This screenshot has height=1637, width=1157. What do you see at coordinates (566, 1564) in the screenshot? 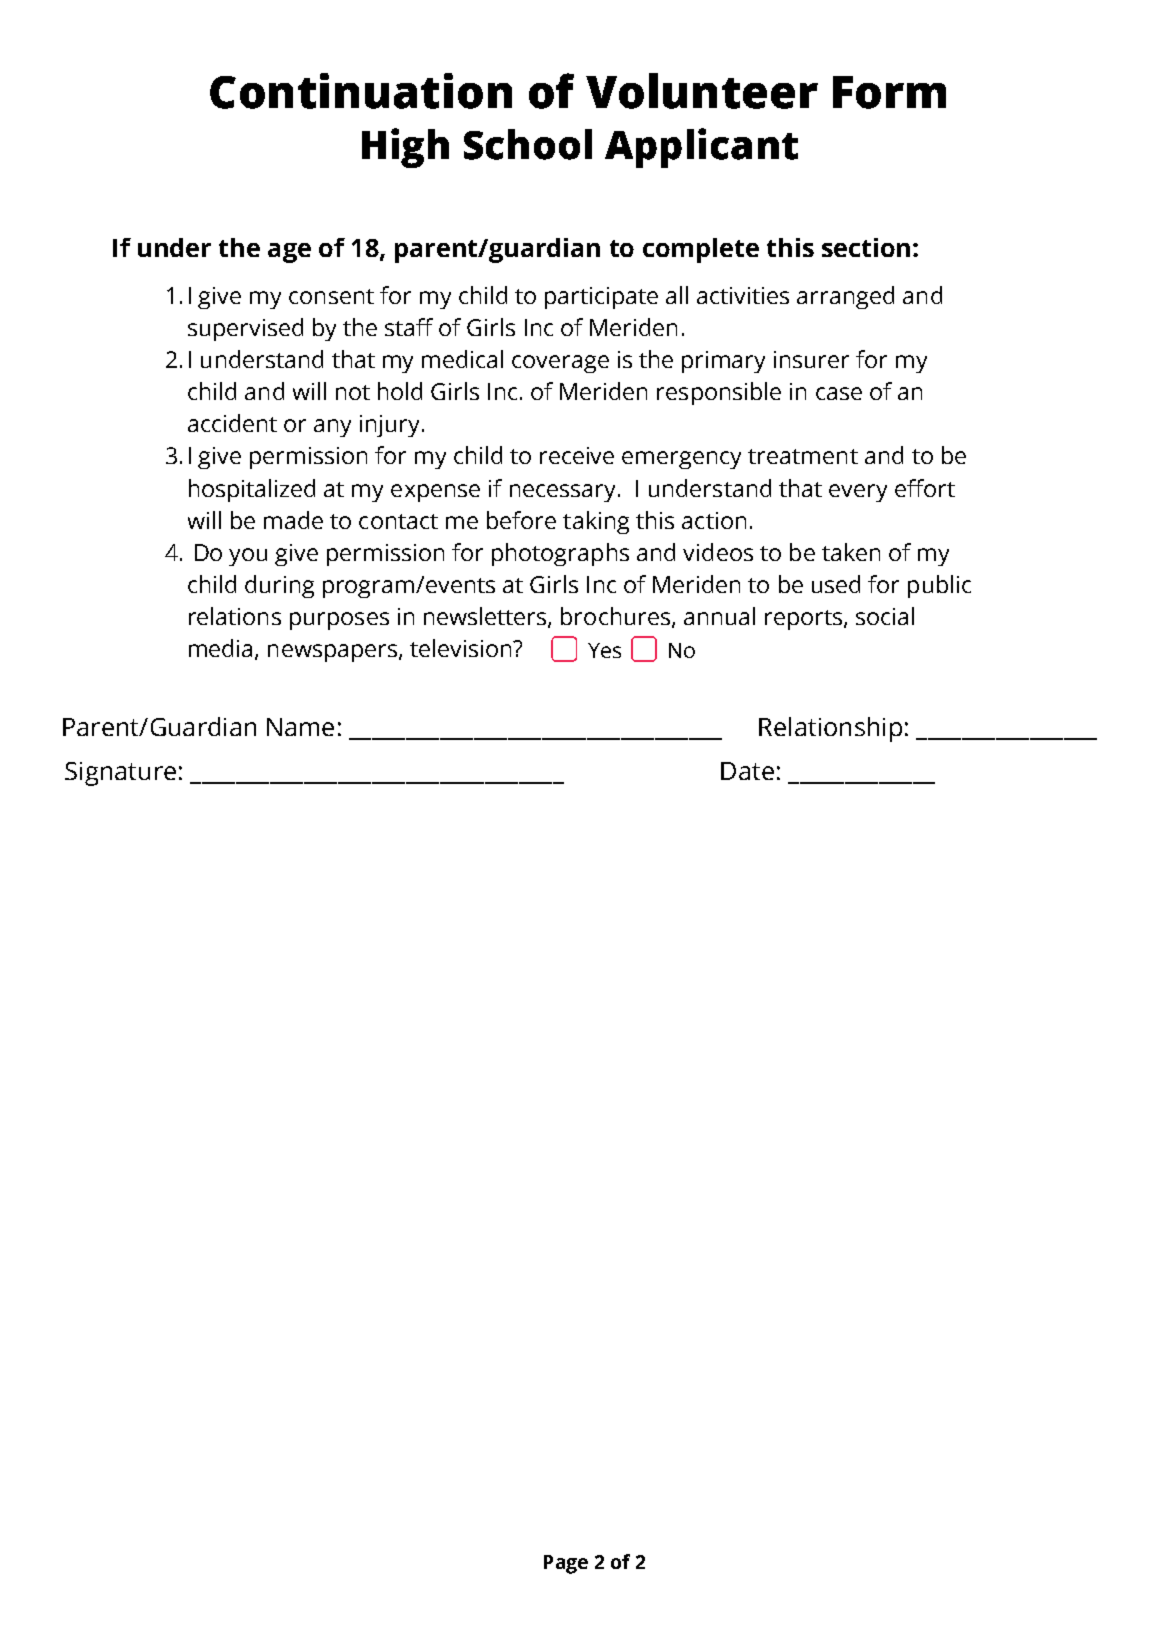
I see `Page` at bounding box center [566, 1564].
